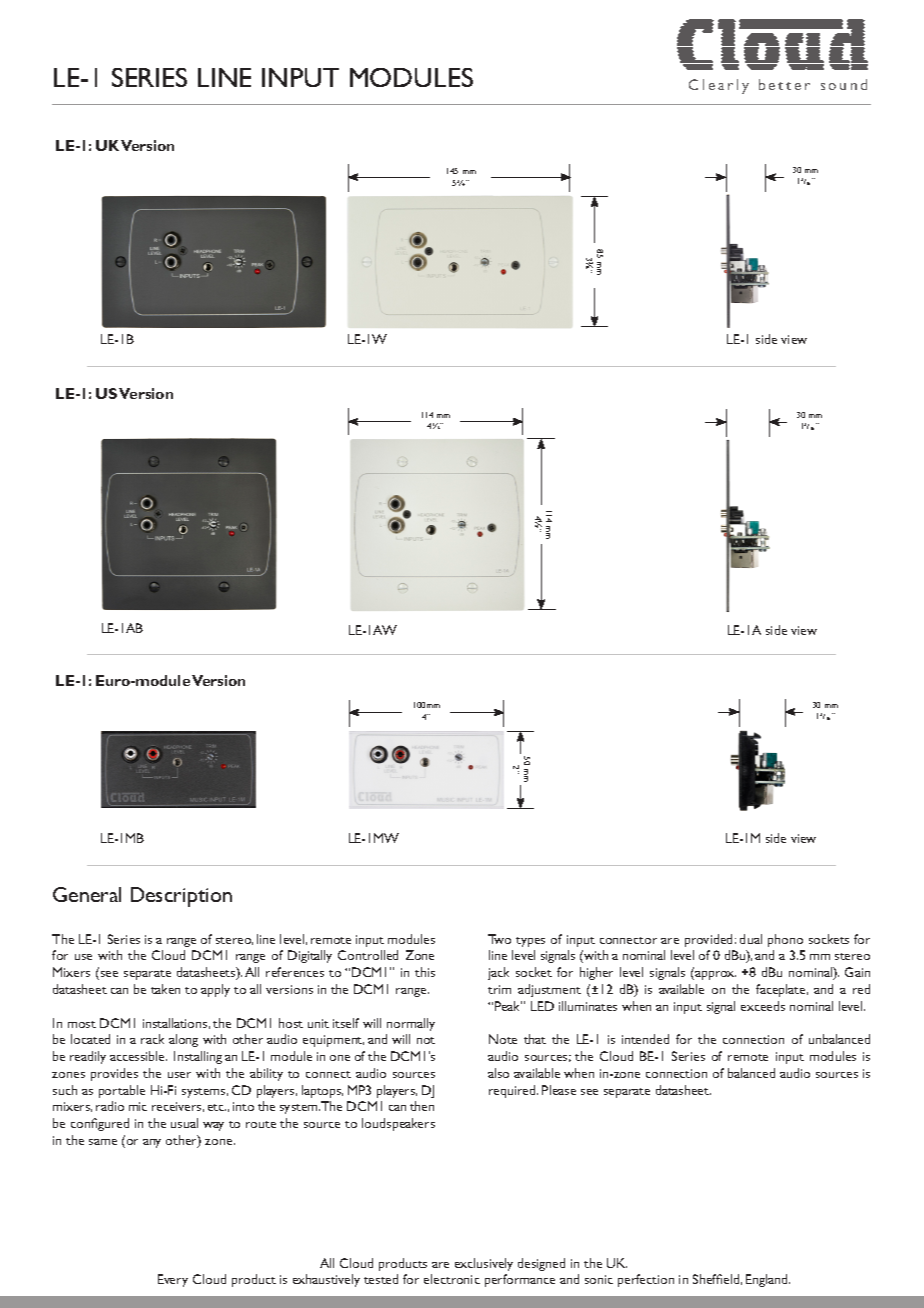 This image has height=1308, width=924. I want to click on this, so click(425, 972).
